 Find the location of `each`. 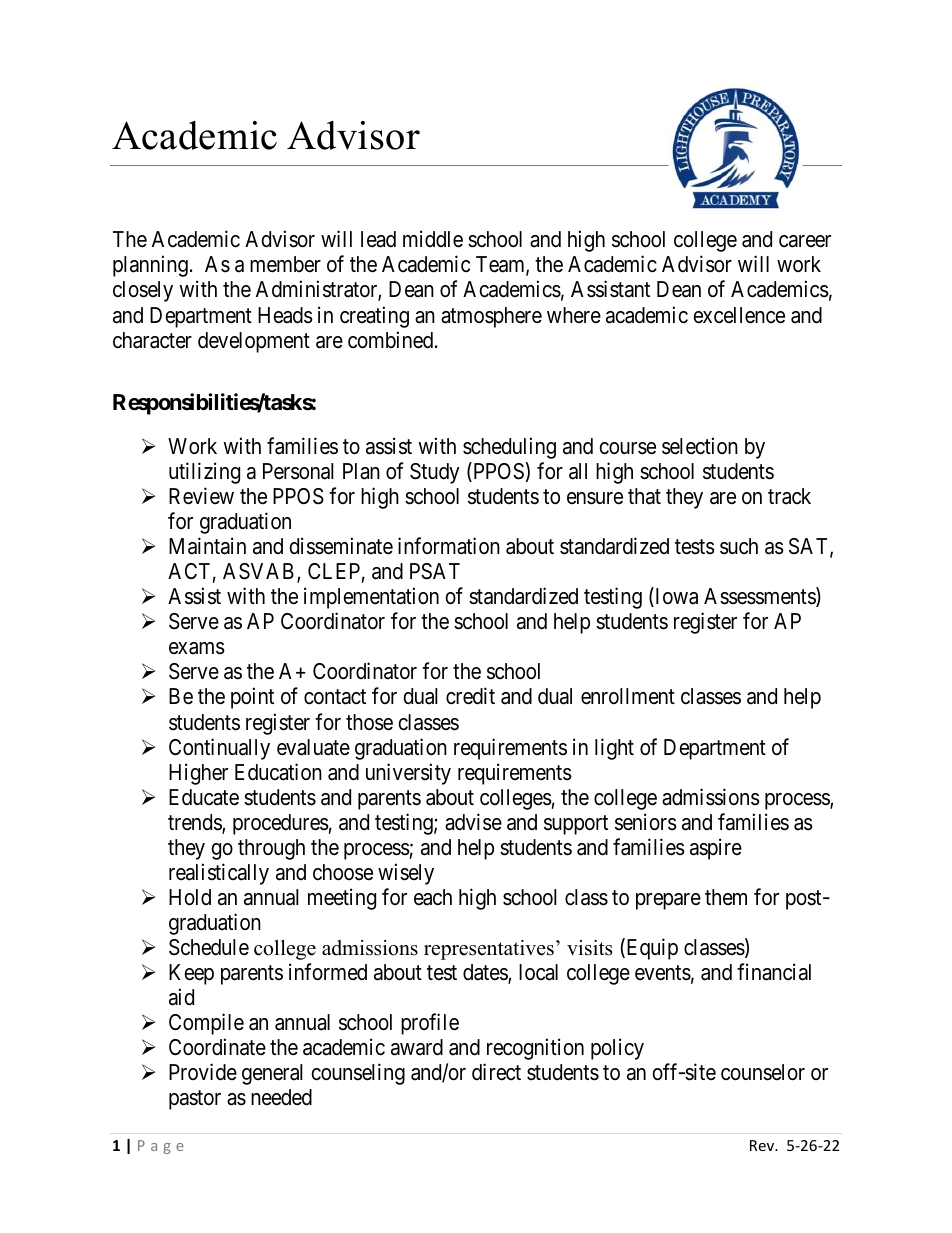

each is located at coordinates (433, 897).
